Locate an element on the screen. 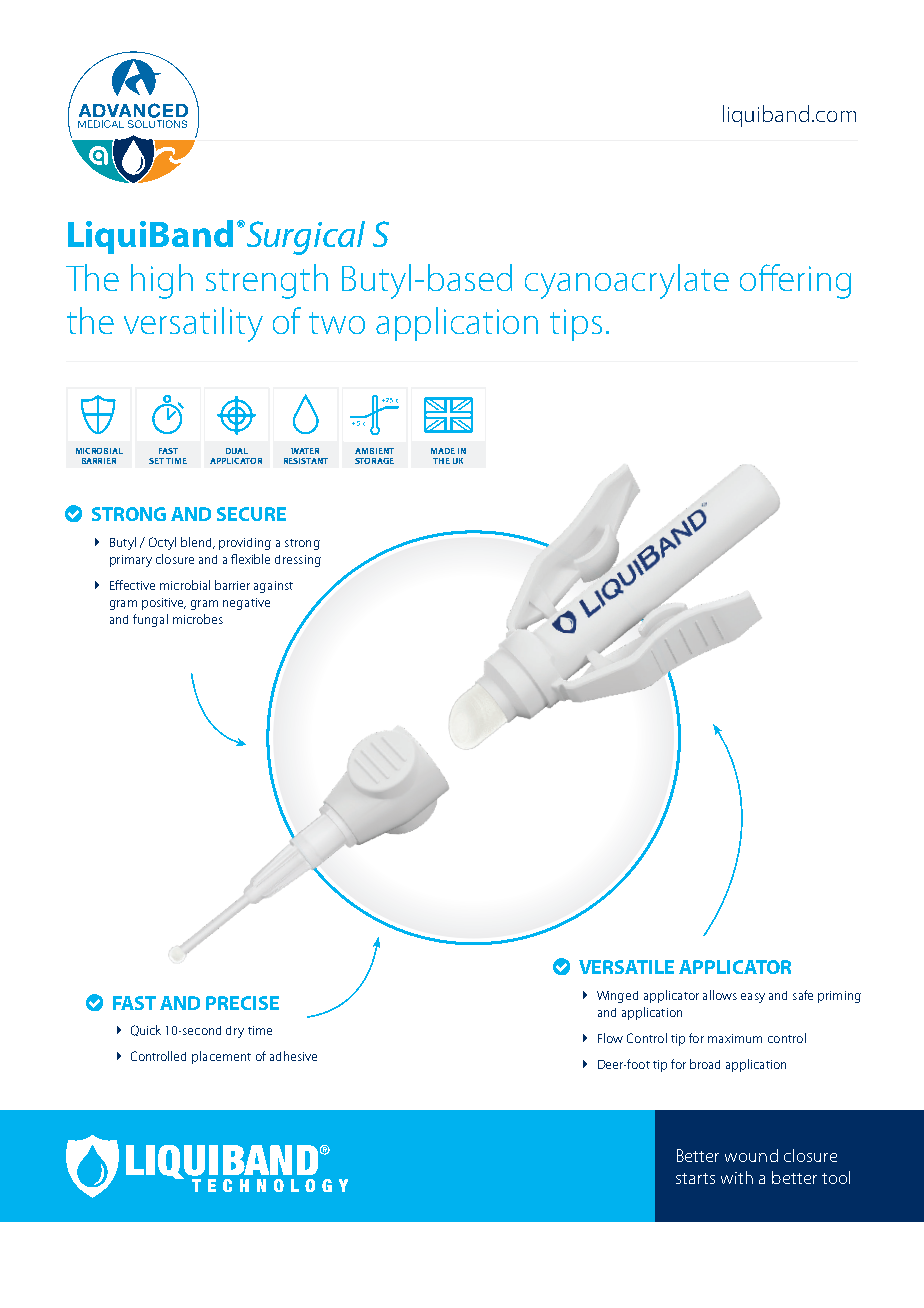 The image size is (924, 1308). tips is located at coordinates (576, 325).
